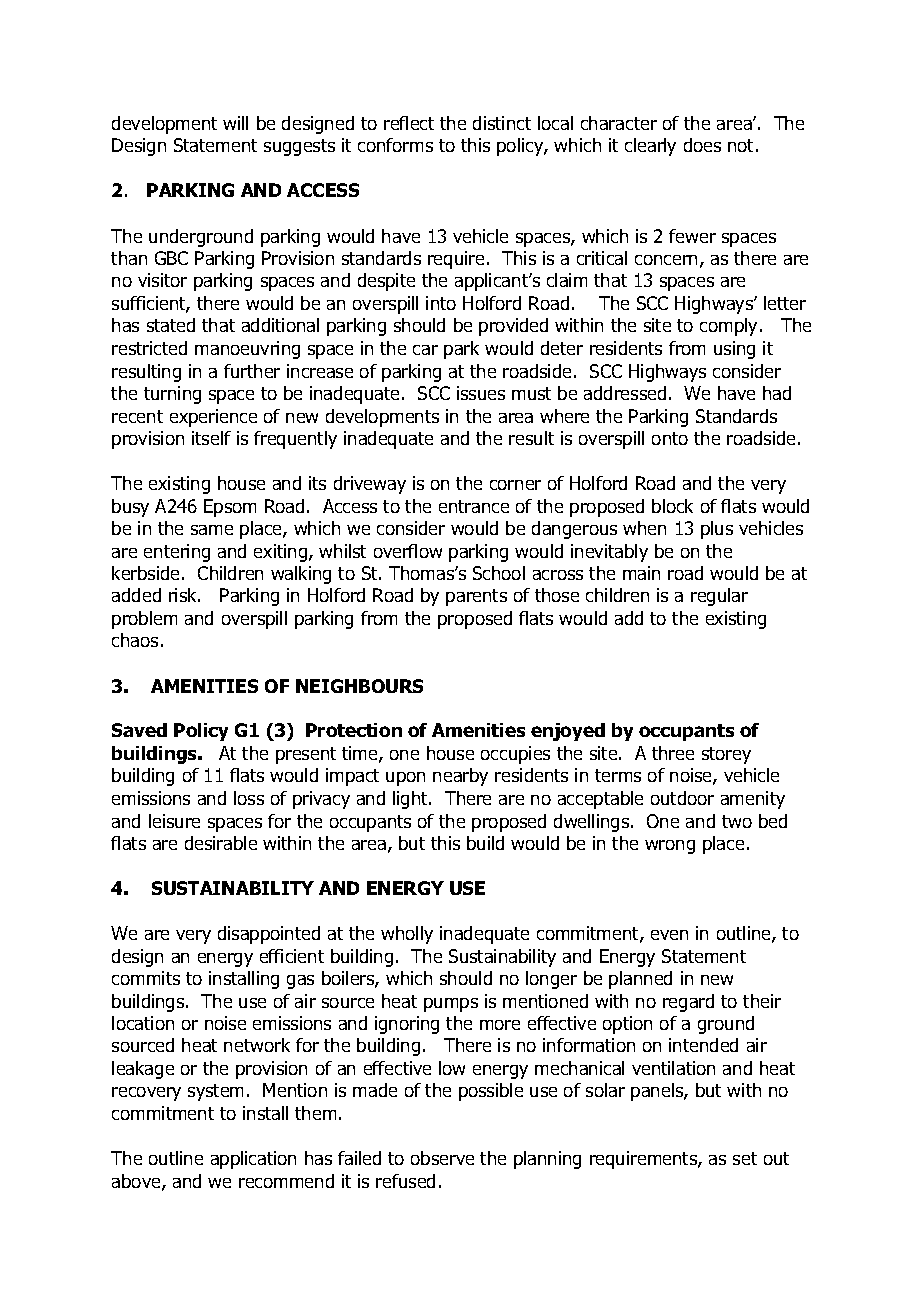 The width and height of the document is (924, 1308). What do you see at coordinates (235, 123) in the document?
I see `will` at bounding box center [235, 123].
